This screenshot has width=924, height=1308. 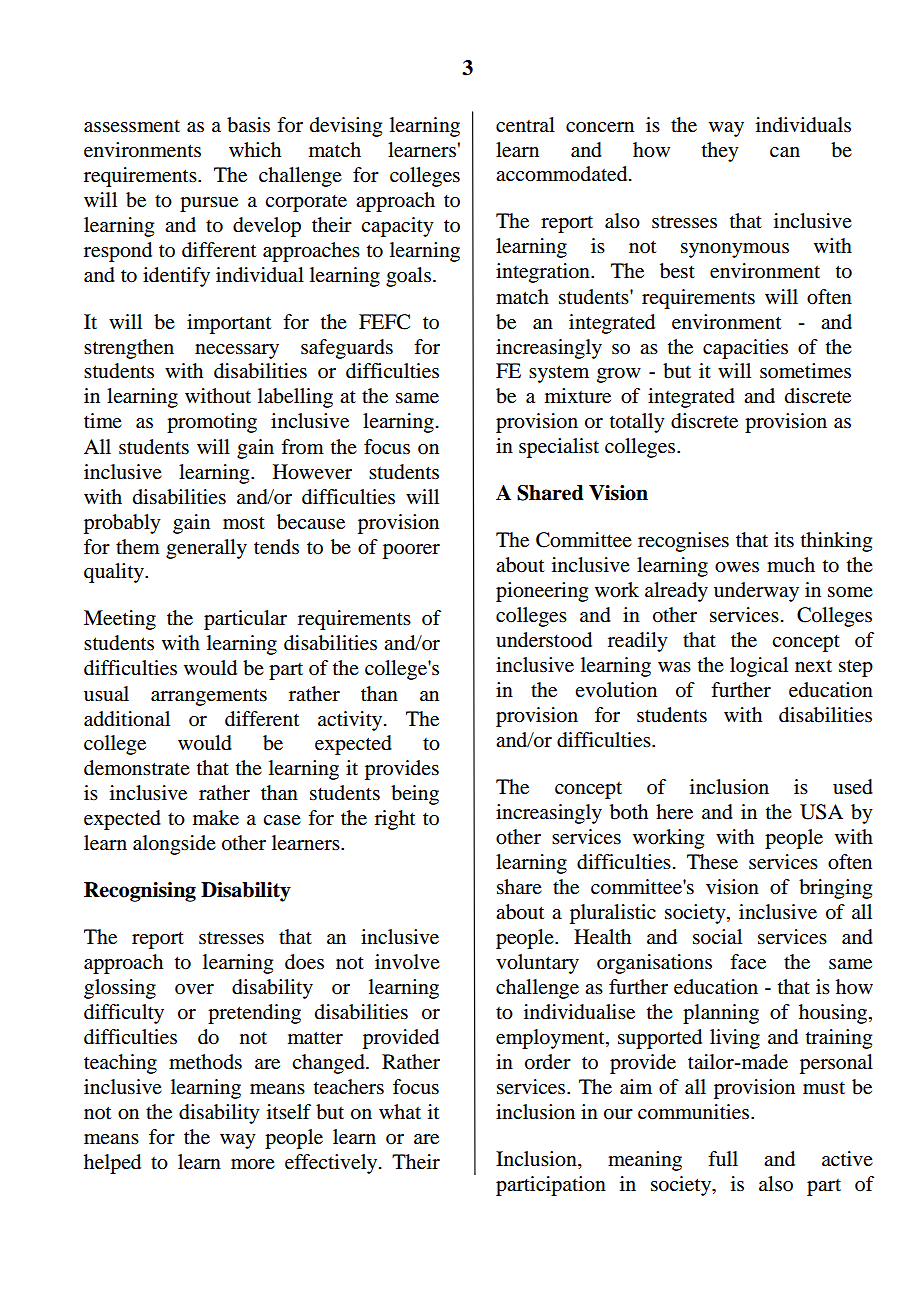 I want to click on understood, so click(x=544, y=640).
